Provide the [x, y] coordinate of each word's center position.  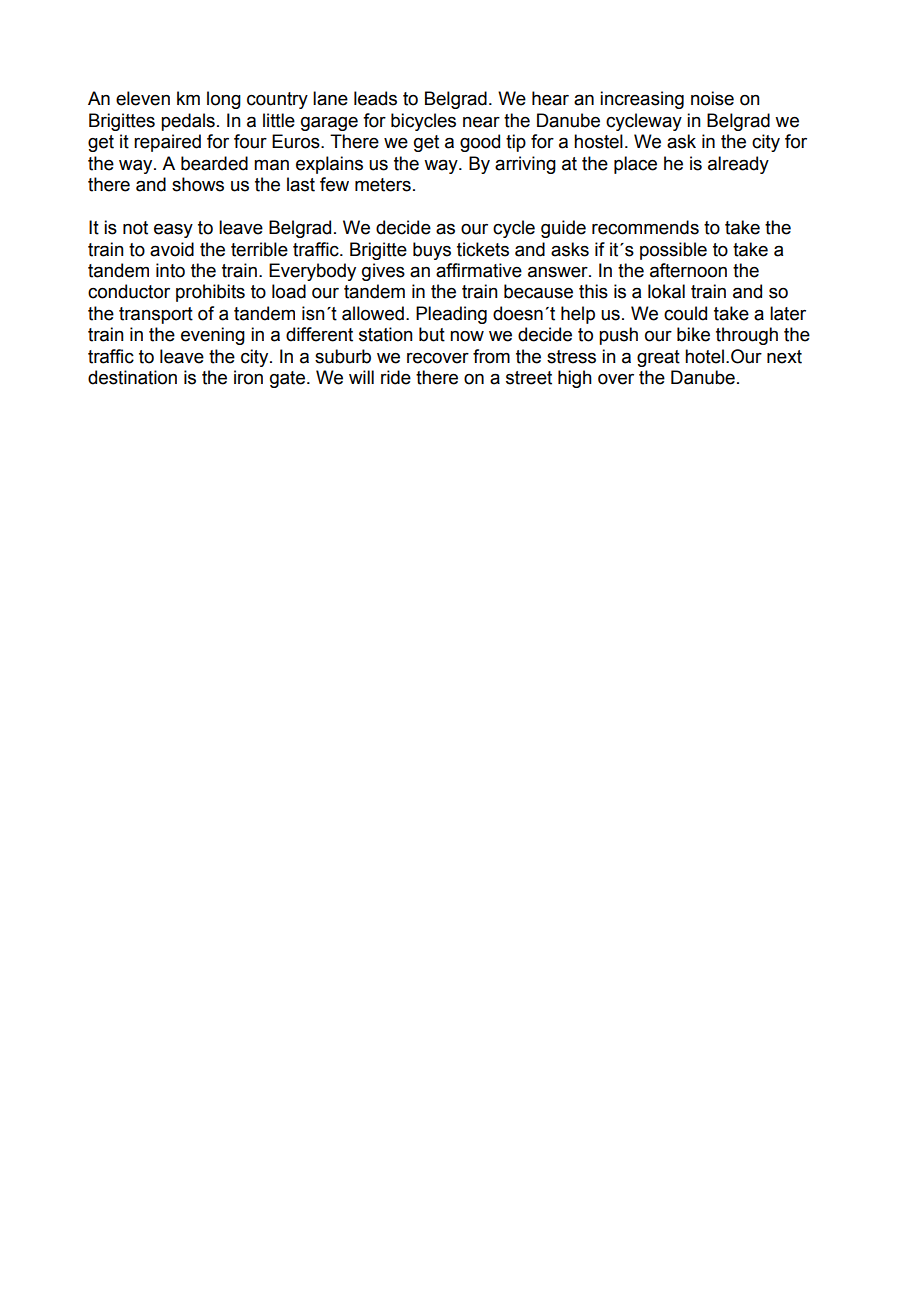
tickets [483, 249]
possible [673, 251]
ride [396, 377]
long [224, 100]
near [481, 122]
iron [248, 377]
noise [712, 98]
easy [173, 231]
